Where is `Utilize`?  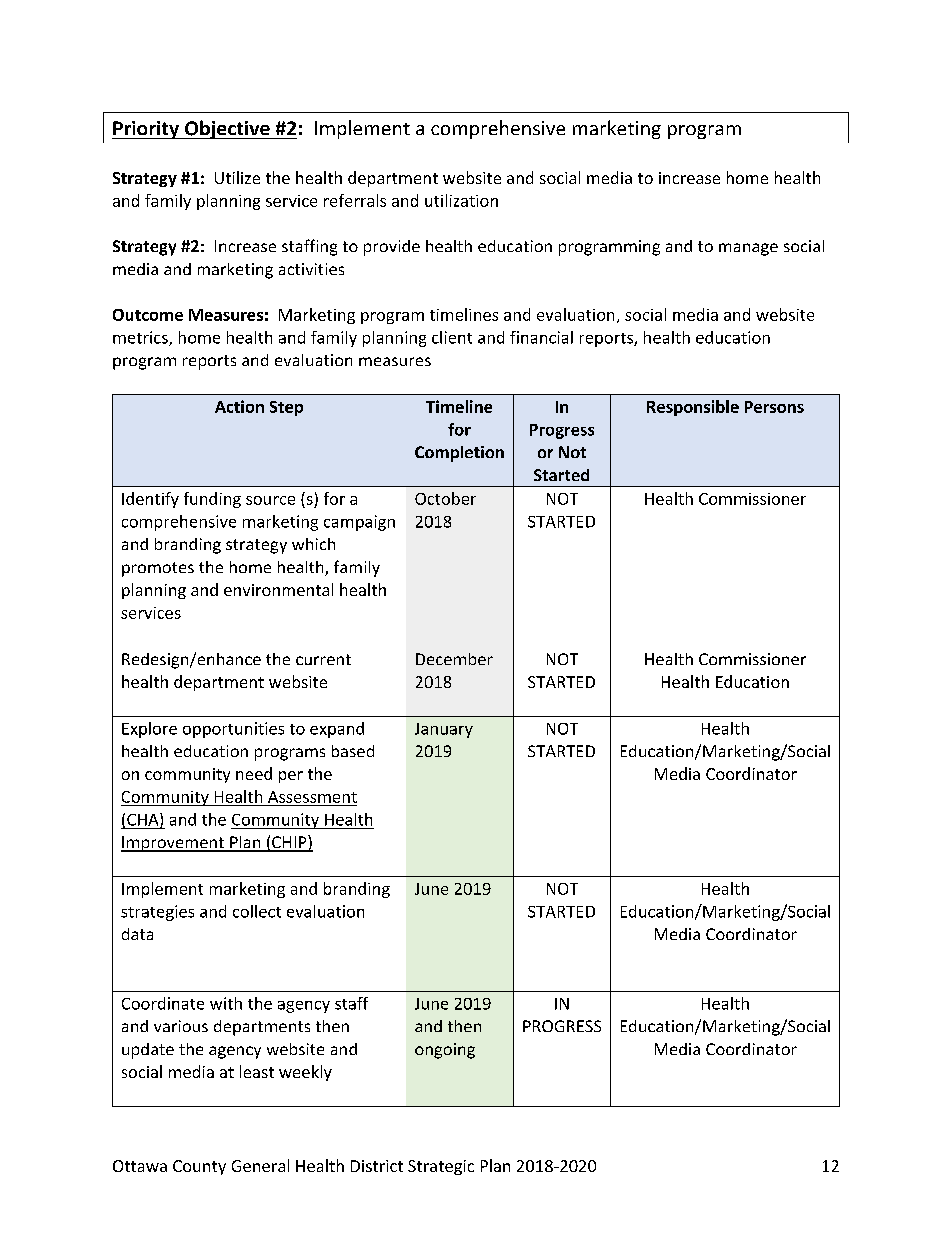
Utilize is located at coordinates (237, 177).
